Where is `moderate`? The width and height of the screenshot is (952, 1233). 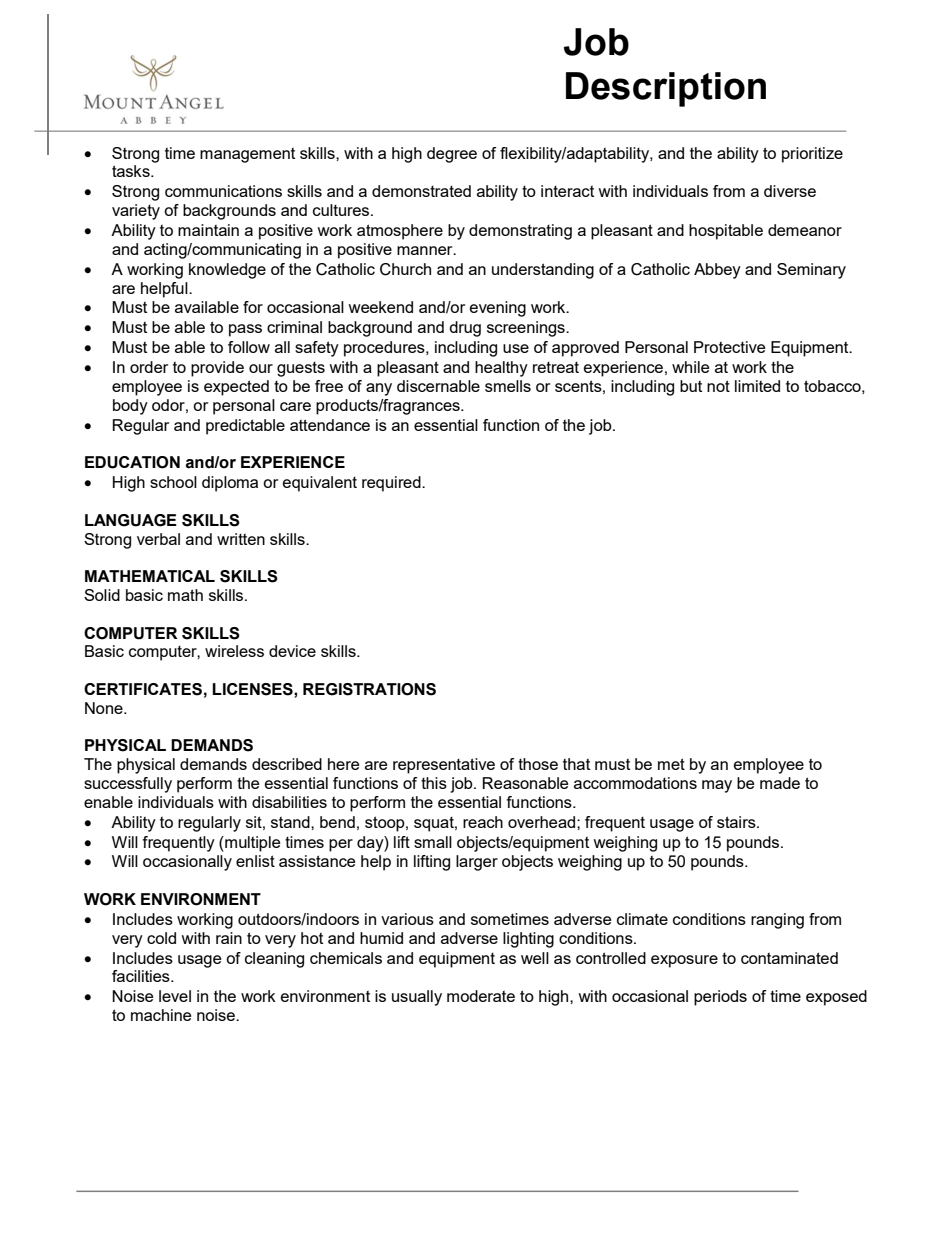 moderate is located at coordinates (481, 996).
